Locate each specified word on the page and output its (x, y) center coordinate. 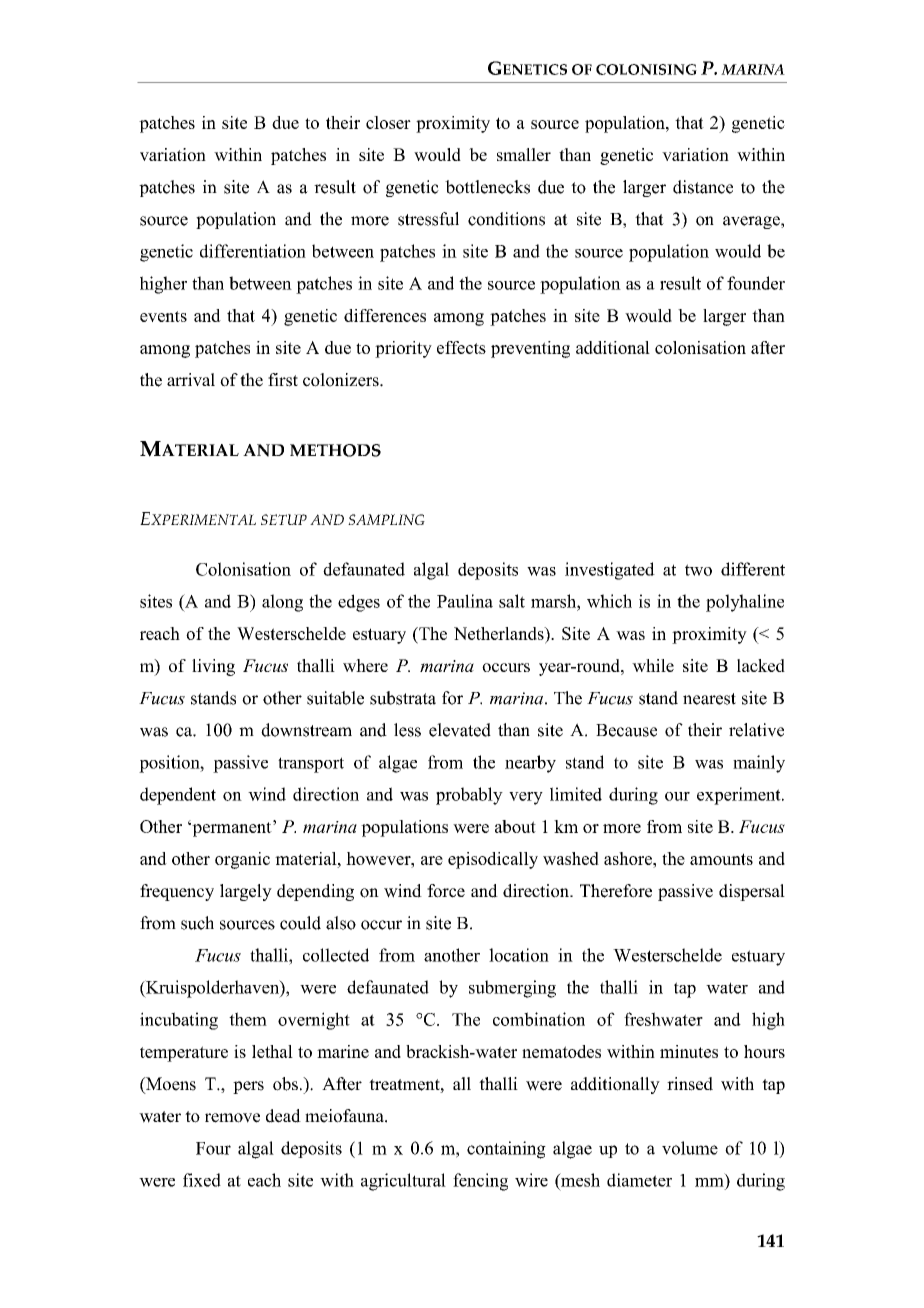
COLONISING (646, 69)
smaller (524, 154)
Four (213, 1148)
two (698, 570)
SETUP (284, 519)
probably (469, 796)
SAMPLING (386, 519)
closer (388, 122)
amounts (721, 859)
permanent (232, 828)
